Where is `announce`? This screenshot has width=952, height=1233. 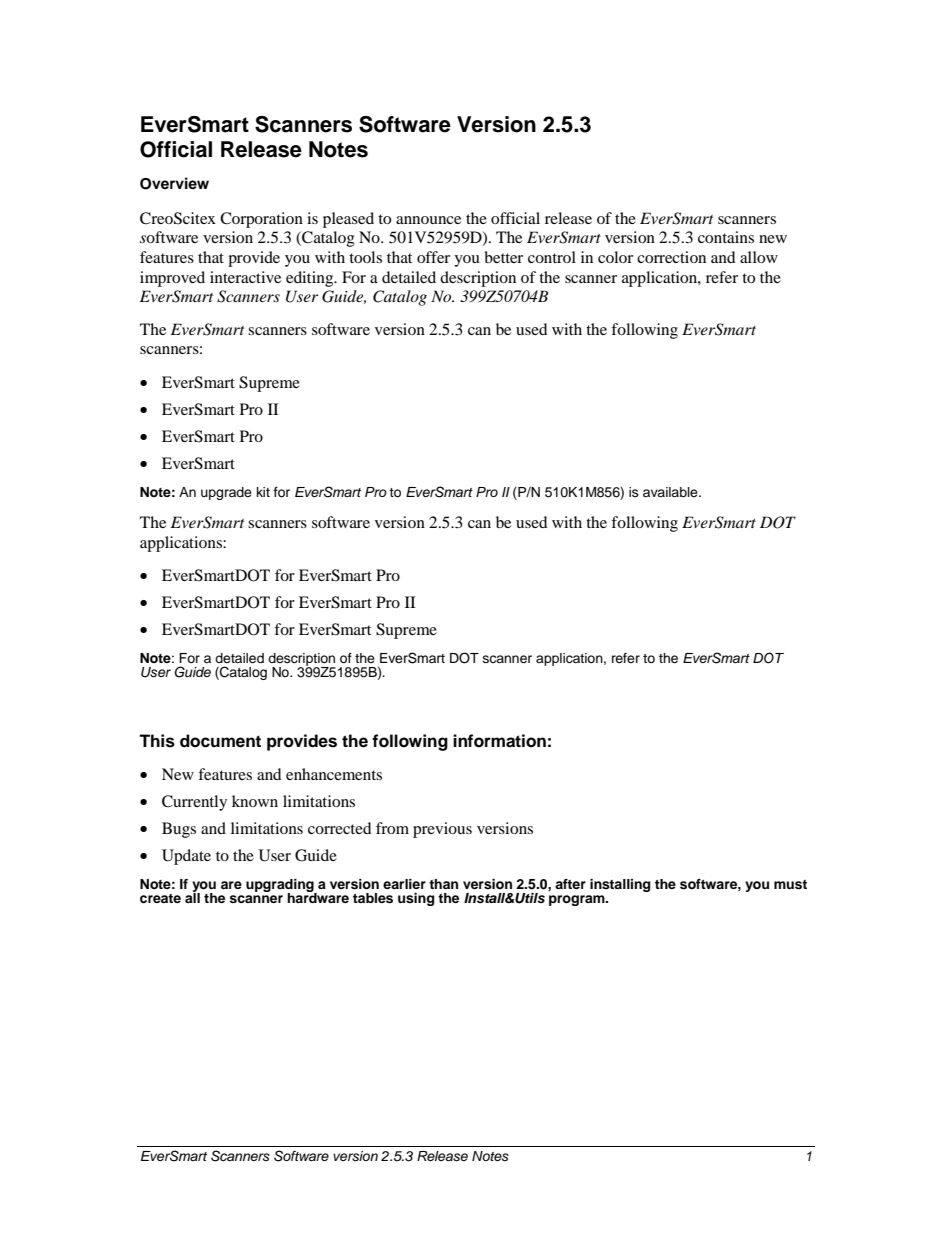 announce is located at coordinates (428, 220).
